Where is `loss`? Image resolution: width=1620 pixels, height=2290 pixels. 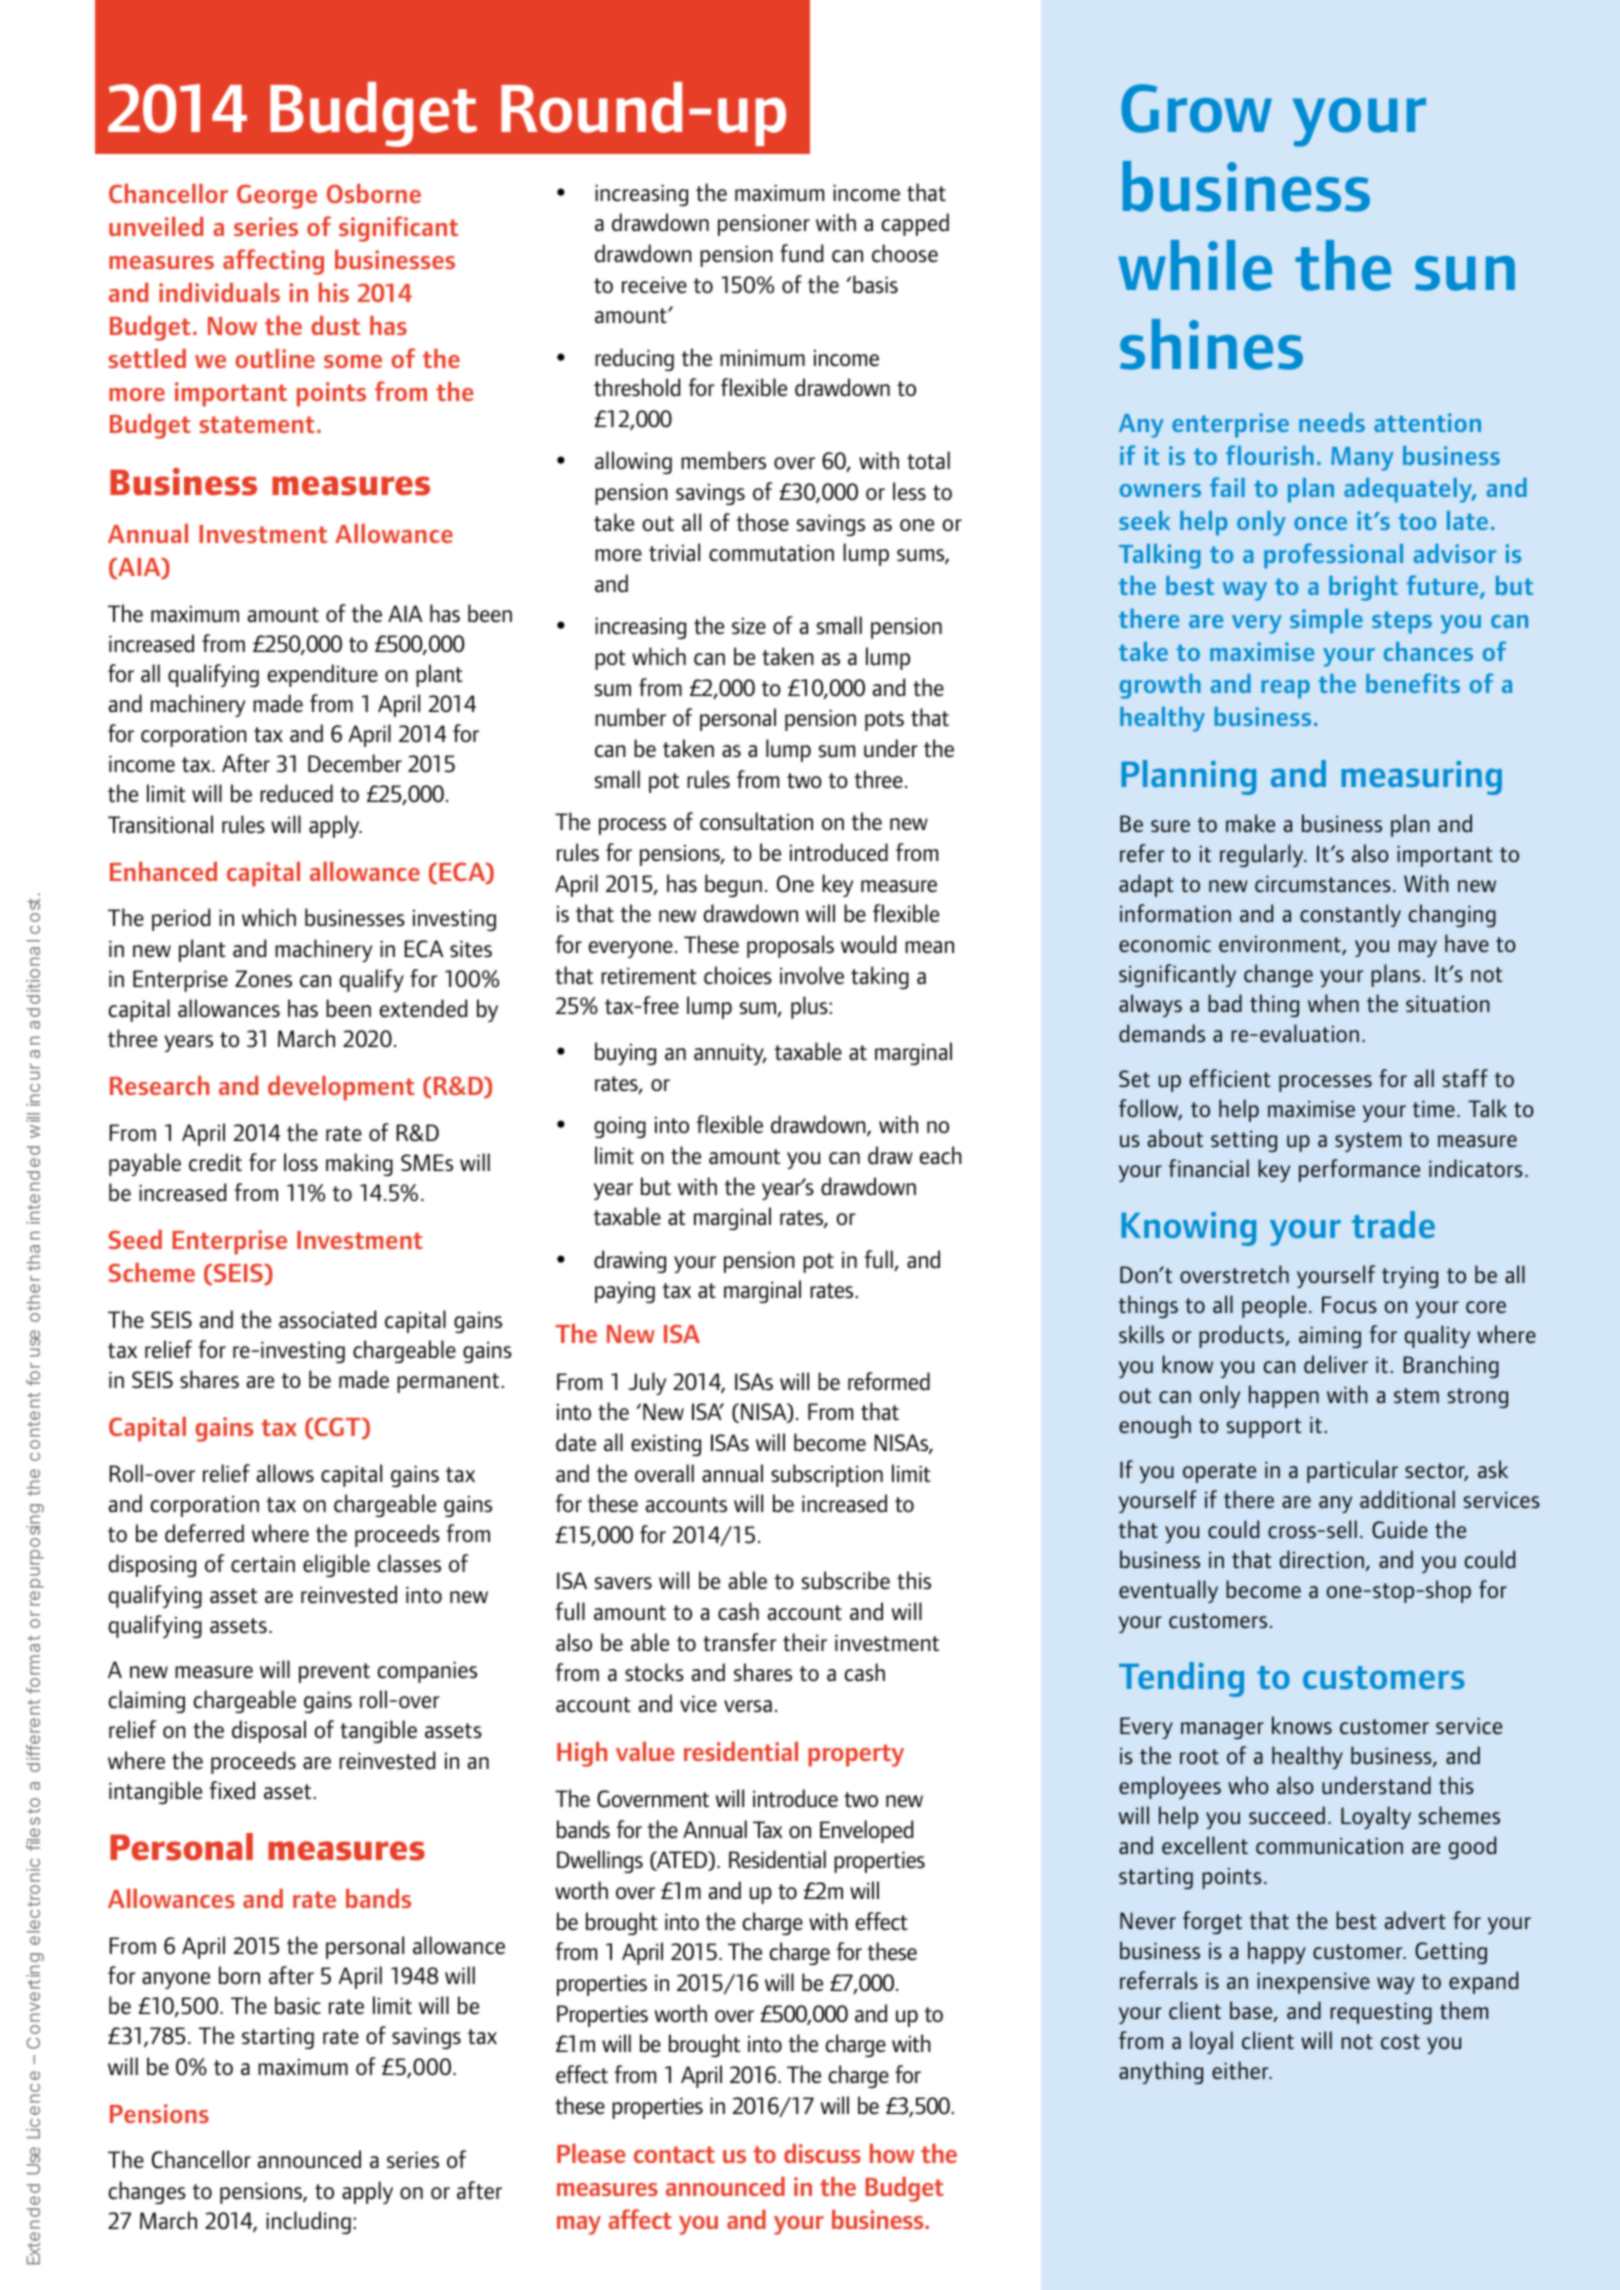
loss is located at coordinates (301, 1162).
